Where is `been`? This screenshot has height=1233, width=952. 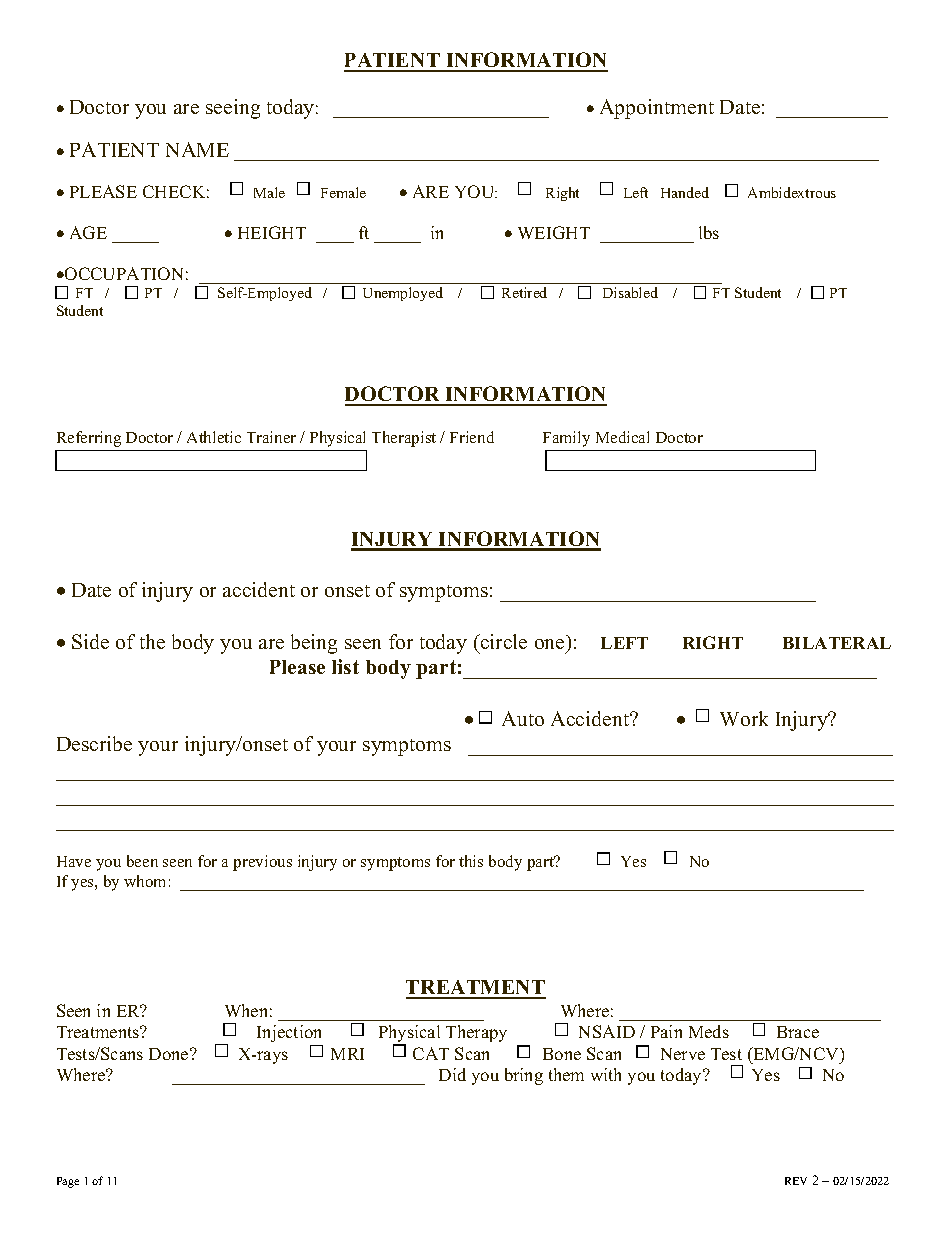
been is located at coordinates (142, 861).
